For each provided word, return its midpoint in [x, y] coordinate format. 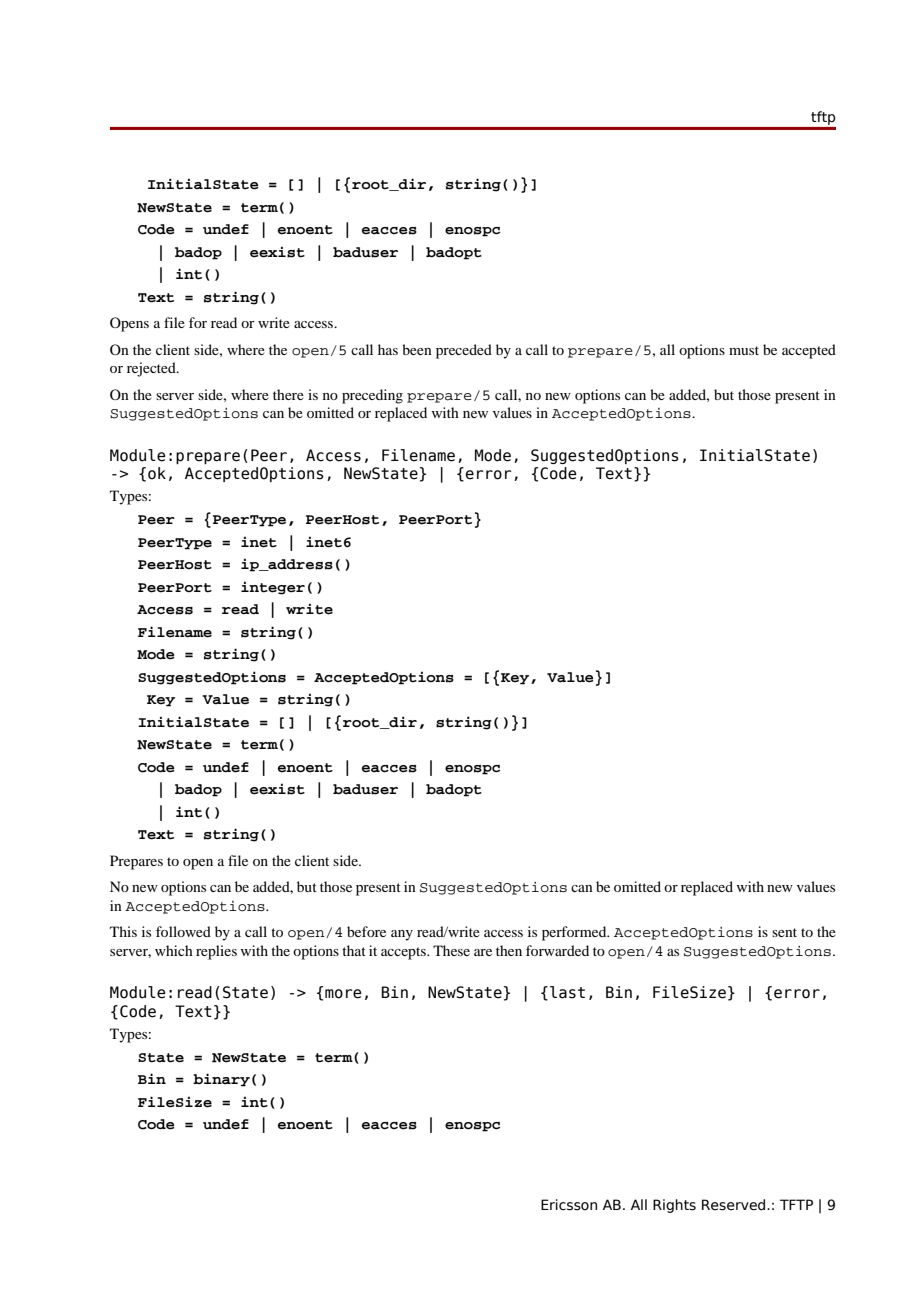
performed [575, 933]
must [744, 350]
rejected [152, 369]
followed [183, 931]
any [402, 935]
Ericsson [569, 1205]
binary [221, 1080]
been [417, 349]
